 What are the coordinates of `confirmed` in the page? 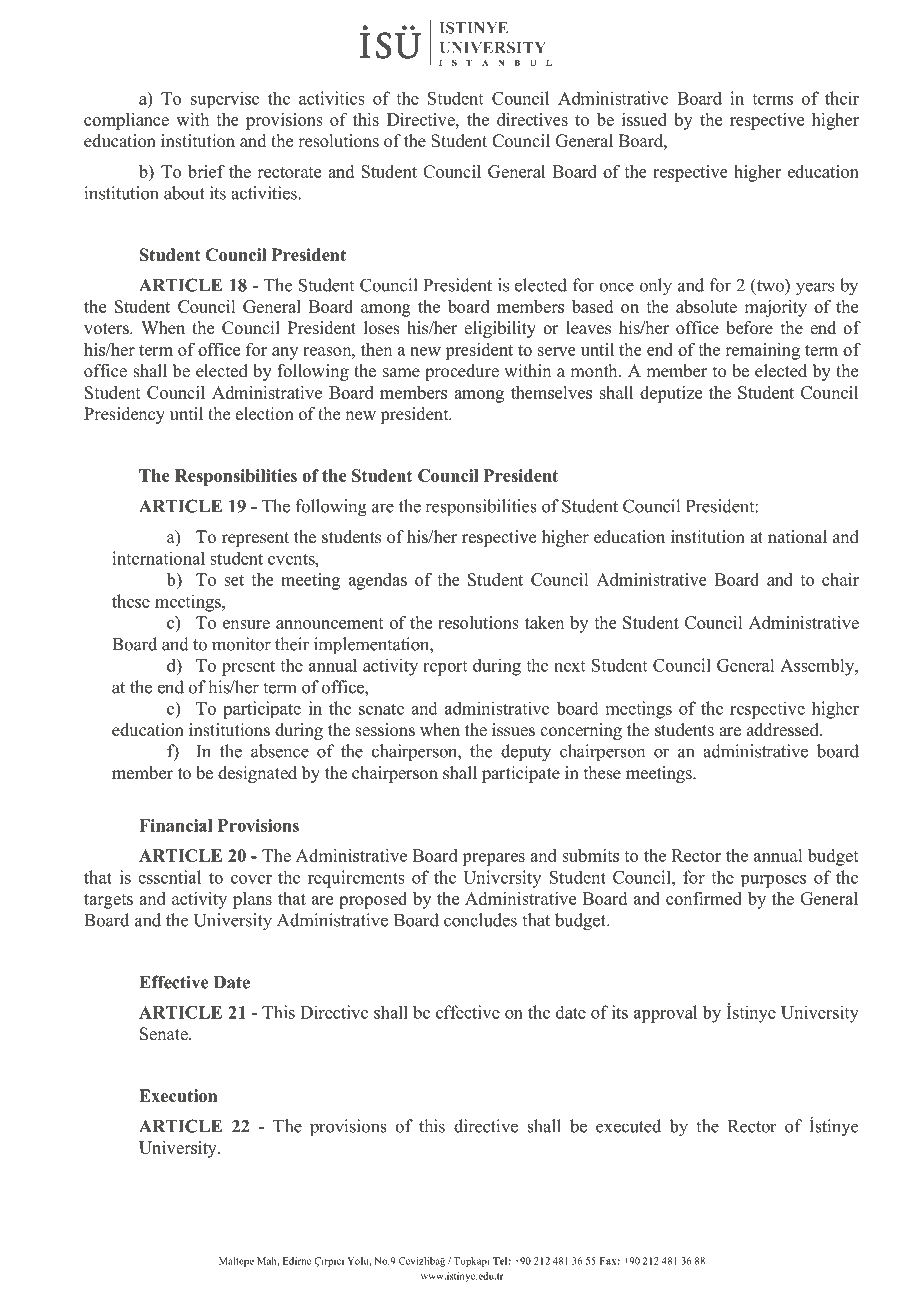 It's located at (704, 898).
